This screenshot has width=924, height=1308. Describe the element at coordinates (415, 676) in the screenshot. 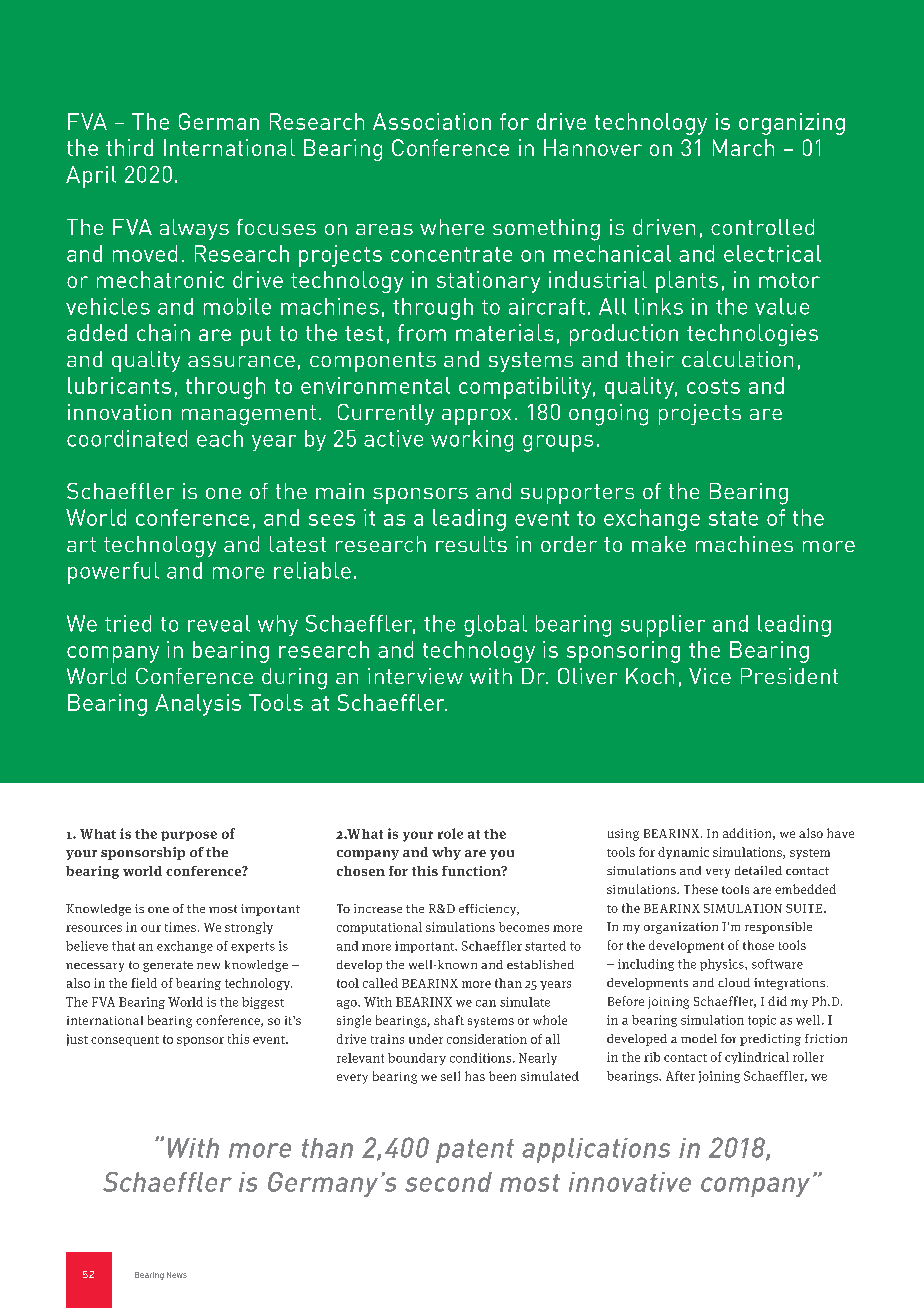

I see `interview` at that location.
